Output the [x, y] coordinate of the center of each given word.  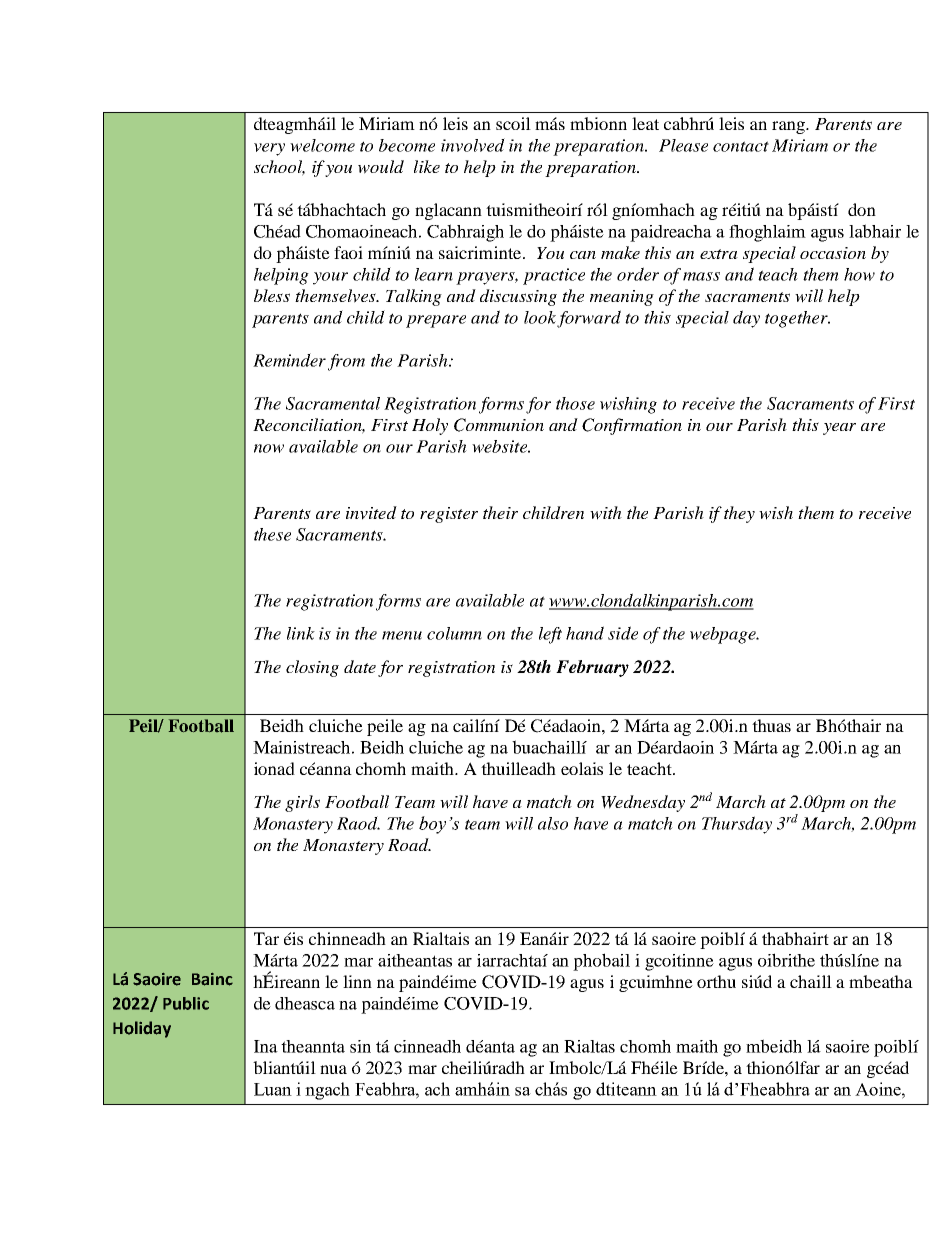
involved [473, 145]
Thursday [737, 825]
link [301, 633]
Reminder [289, 360]
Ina [266, 1046]
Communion [499, 425]
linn [357, 981]
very [269, 149]
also [553, 823]
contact [741, 146]
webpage [724, 635]
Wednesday [643, 803]
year [839, 429]
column [454, 633]
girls [302, 803]
